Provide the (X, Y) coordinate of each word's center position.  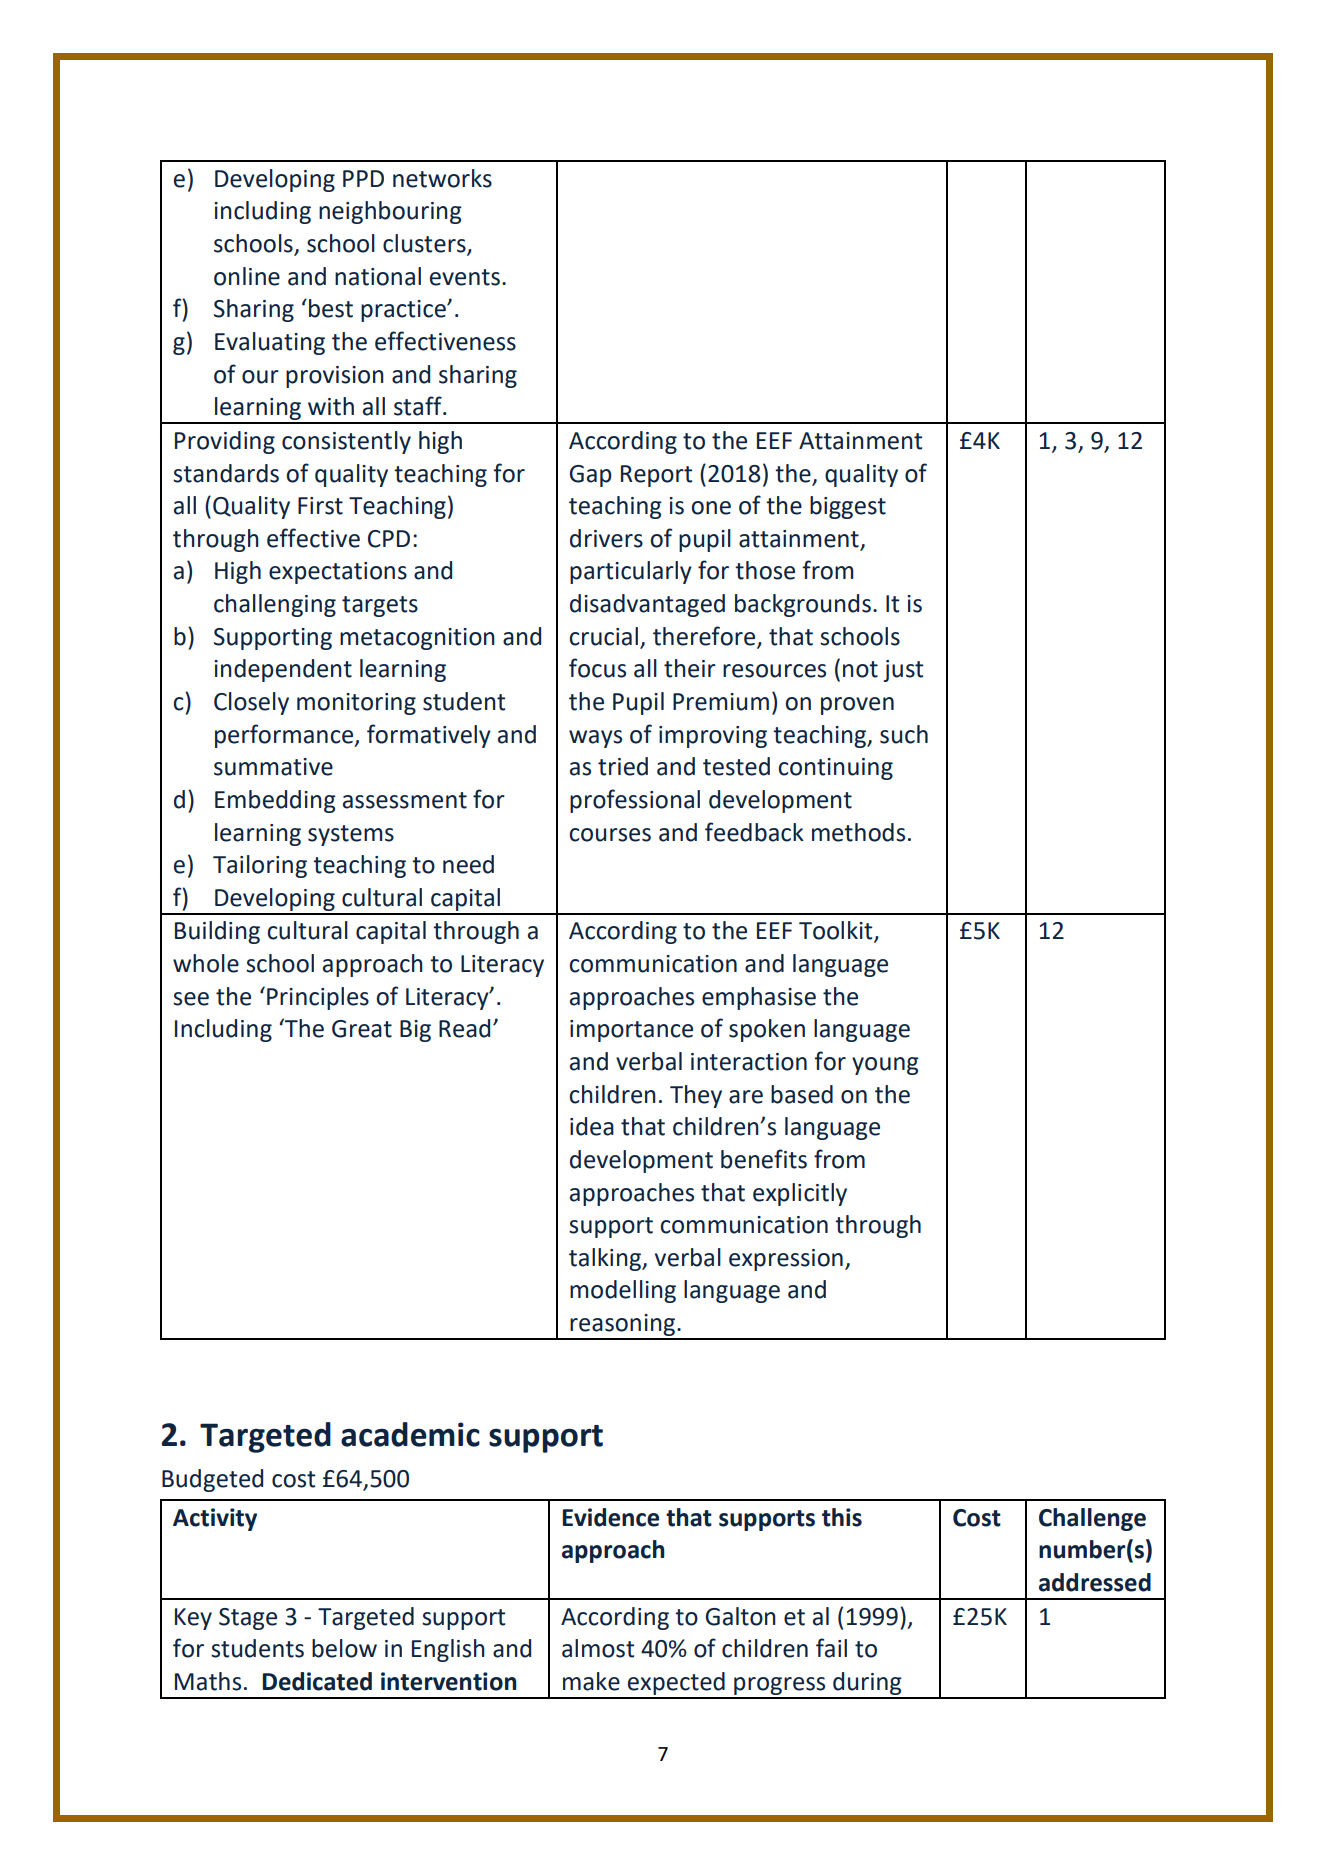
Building (217, 932)
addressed (1095, 1582)
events (465, 277)
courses (610, 835)
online (247, 276)
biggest (848, 507)
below (344, 1648)
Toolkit (837, 931)
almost (598, 1648)
